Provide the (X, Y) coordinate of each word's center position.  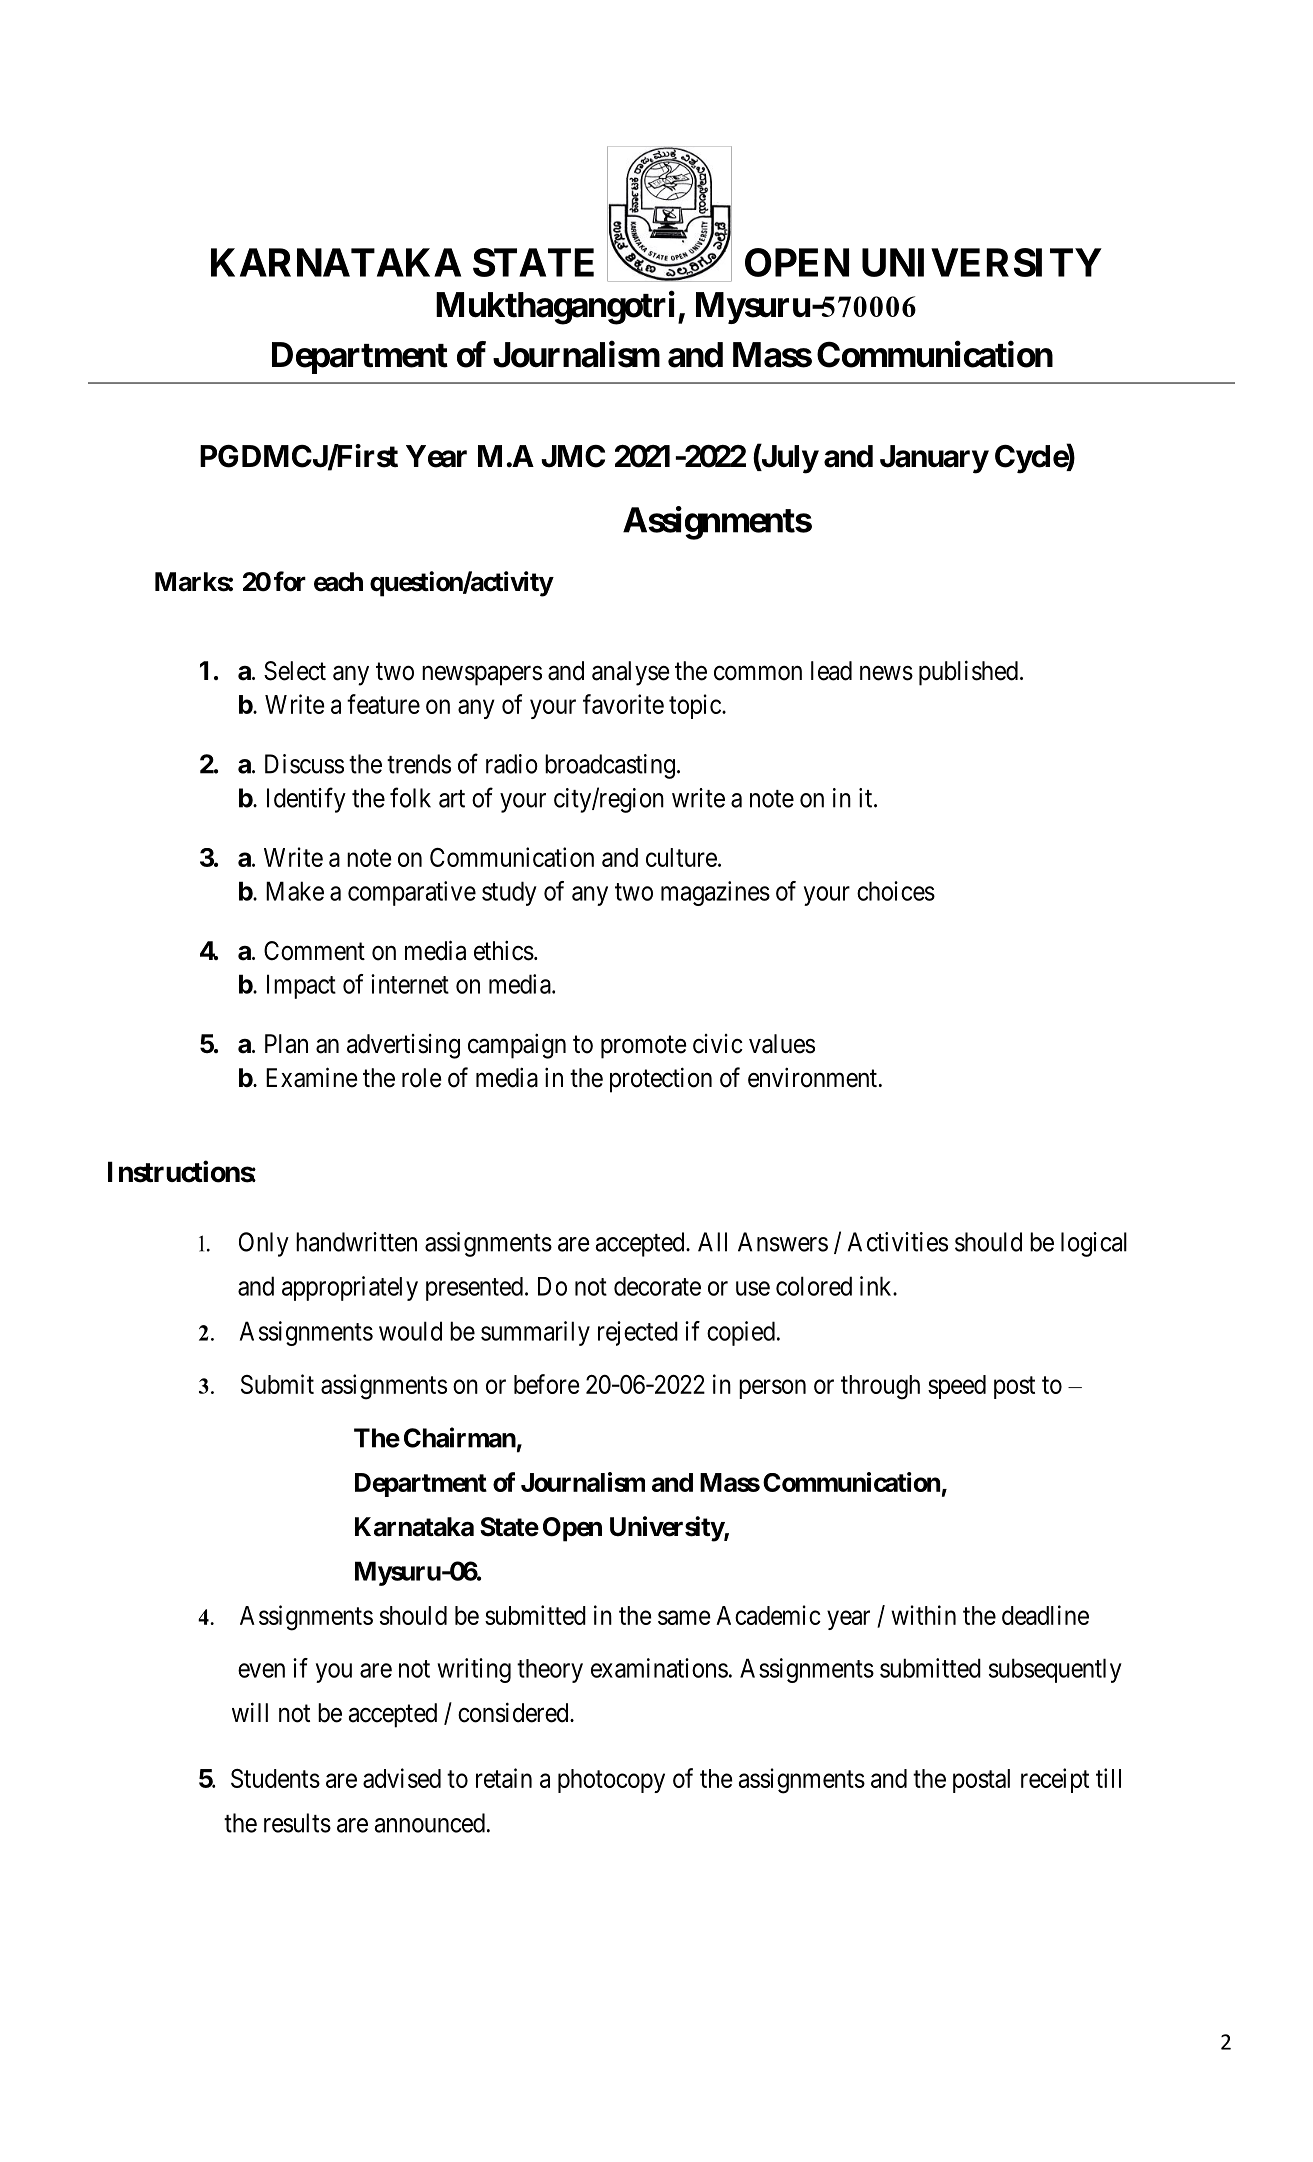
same (684, 1617)
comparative (412, 893)
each (338, 582)
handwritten (356, 1242)
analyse (631, 673)
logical (1094, 1244)
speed (957, 1387)
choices (896, 891)
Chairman (460, 1437)
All (712, 1242)
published (968, 673)
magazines (715, 893)
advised (402, 1778)
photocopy (611, 1781)
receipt (1055, 1780)
